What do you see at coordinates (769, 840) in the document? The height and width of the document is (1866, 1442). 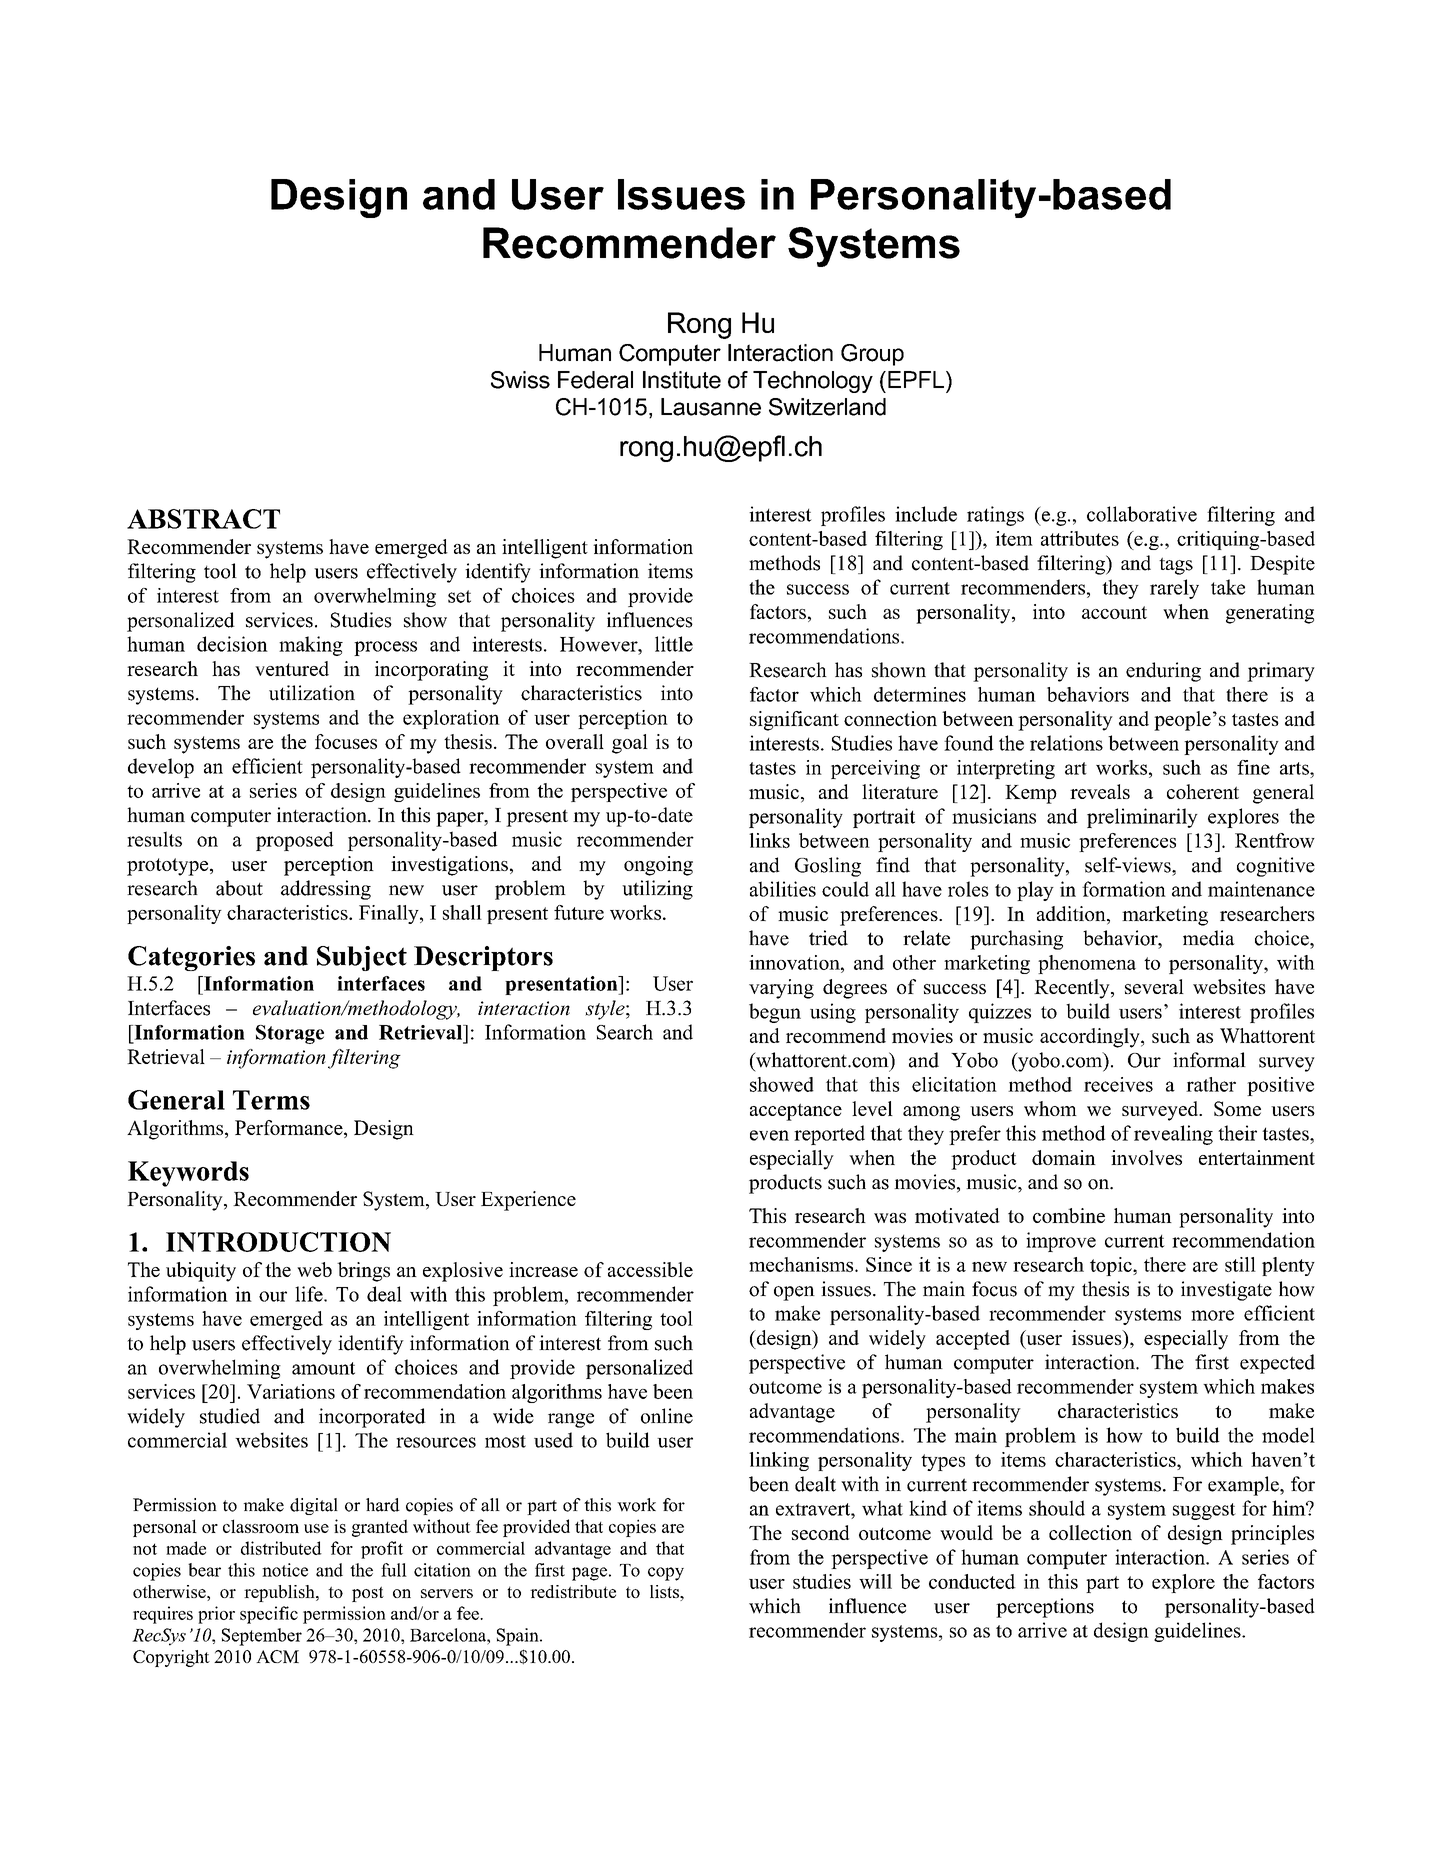 I see `links` at bounding box center [769, 840].
